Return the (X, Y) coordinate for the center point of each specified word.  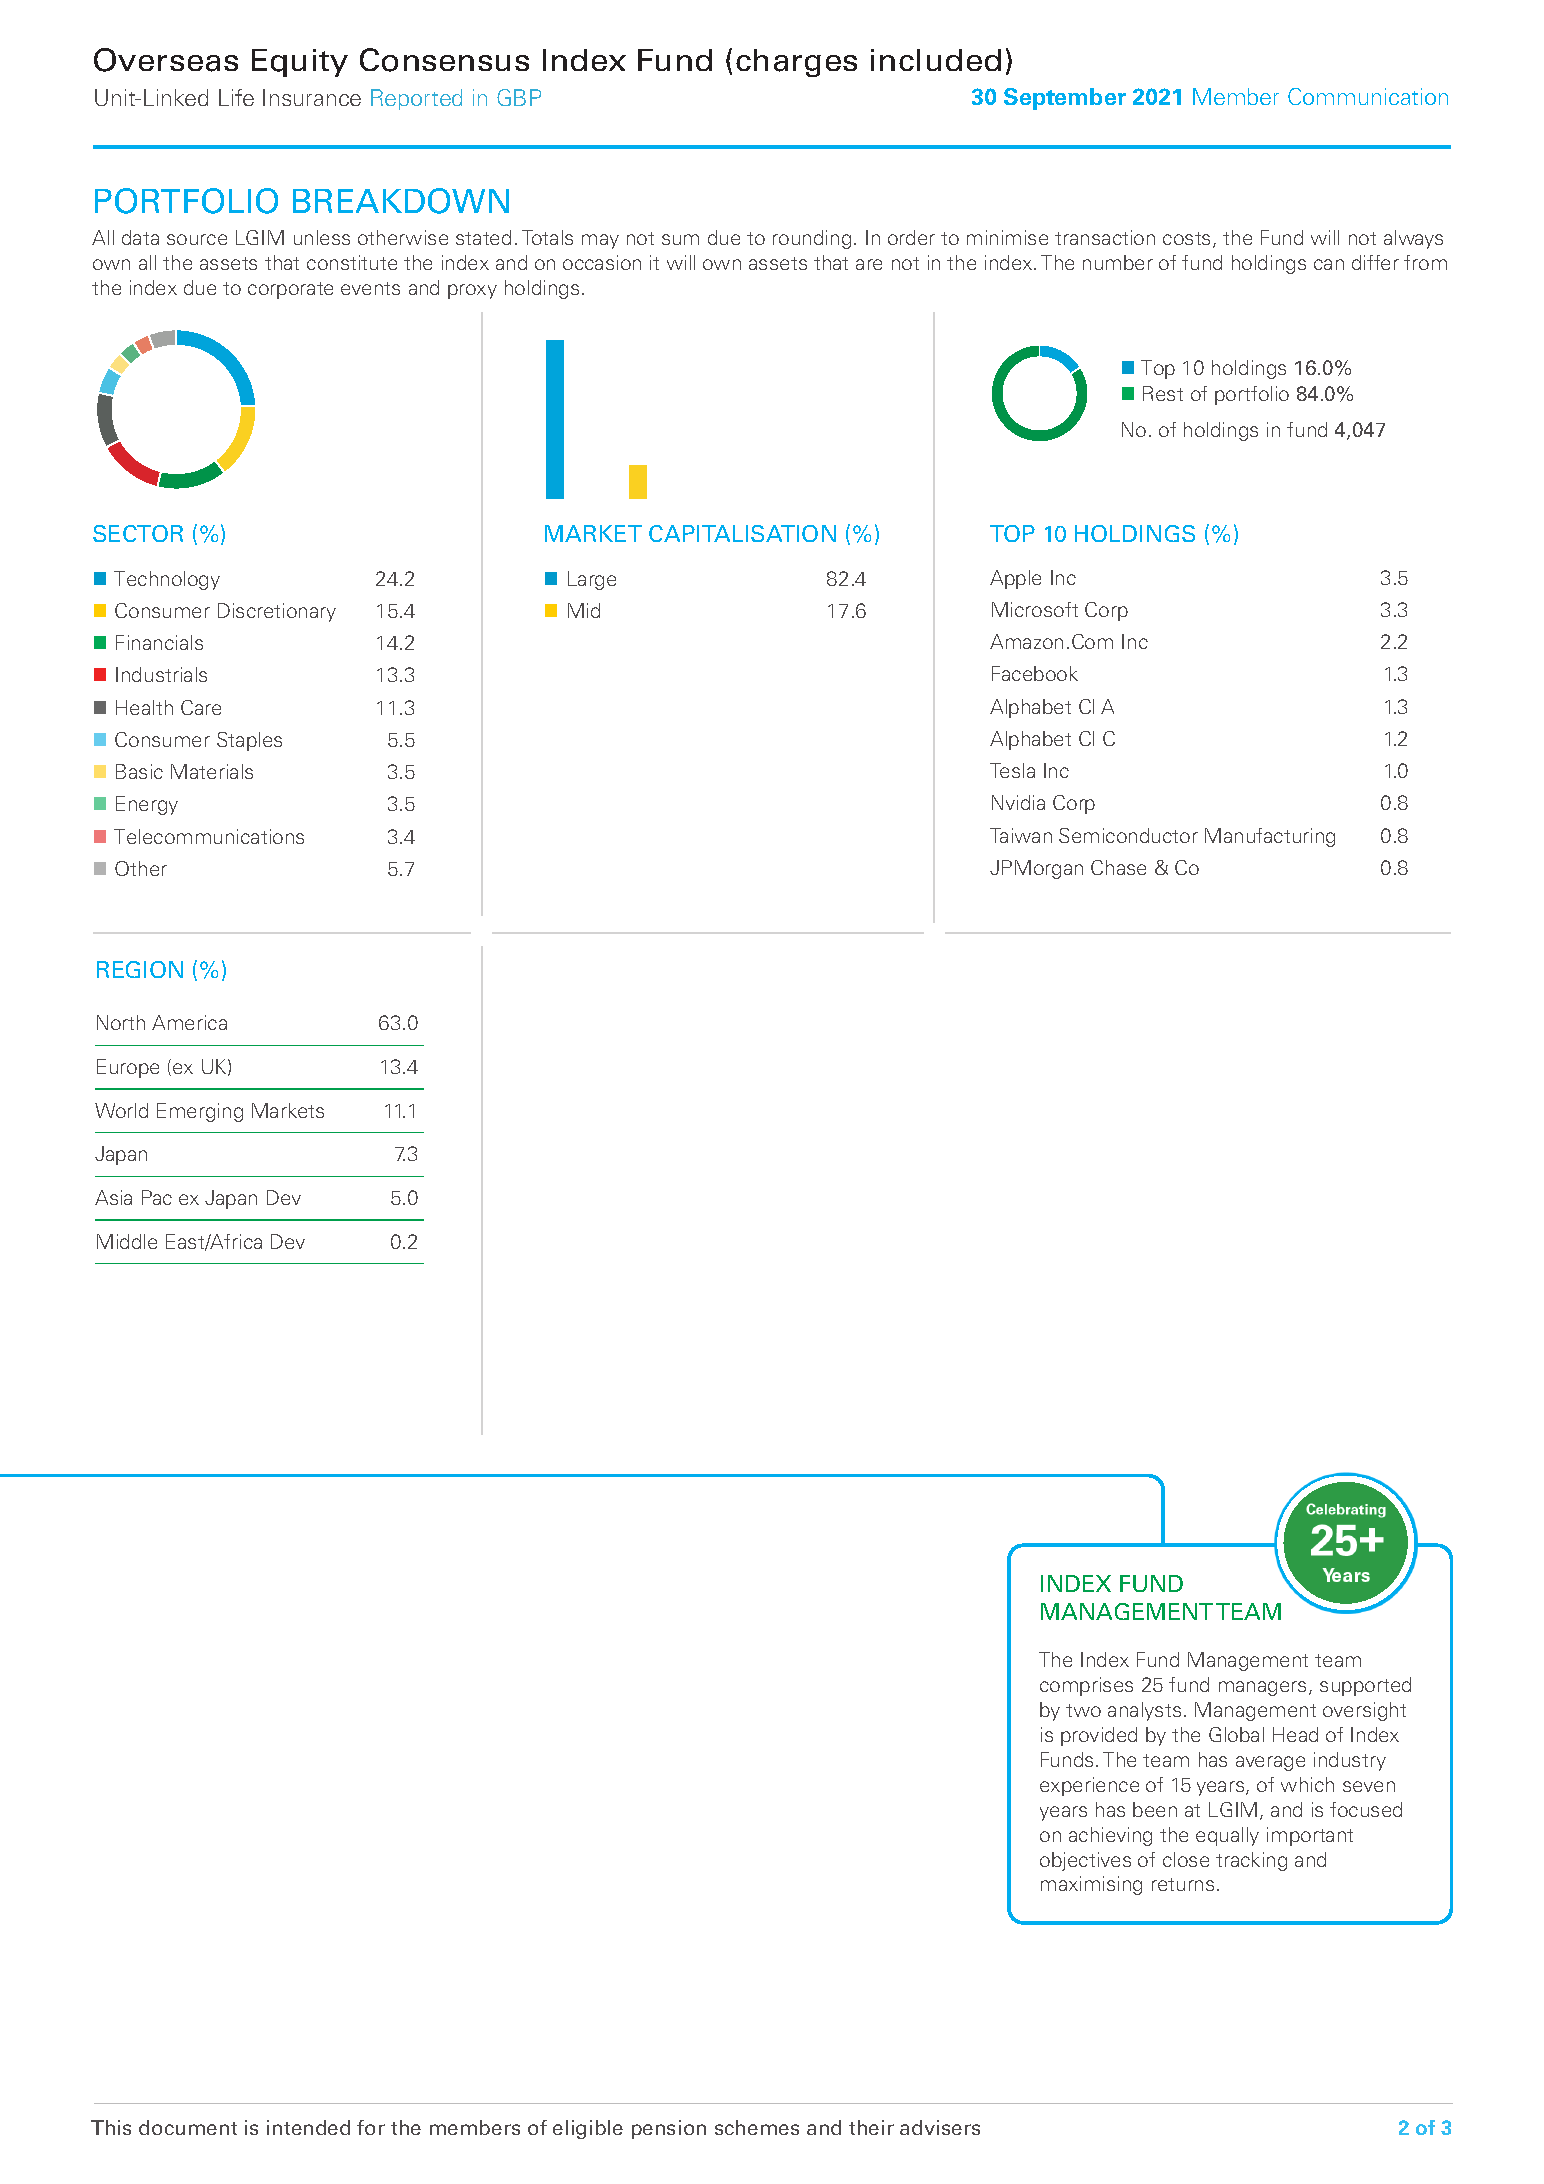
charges (796, 63)
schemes (757, 2127)
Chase (1118, 867)
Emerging (200, 1112)
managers (1264, 1688)
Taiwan (1021, 835)
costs (1188, 240)
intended (308, 2127)
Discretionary (277, 612)
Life (236, 97)
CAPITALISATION (742, 533)
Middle (127, 1241)
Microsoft (1035, 609)
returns (1183, 1884)
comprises (1086, 1686)
